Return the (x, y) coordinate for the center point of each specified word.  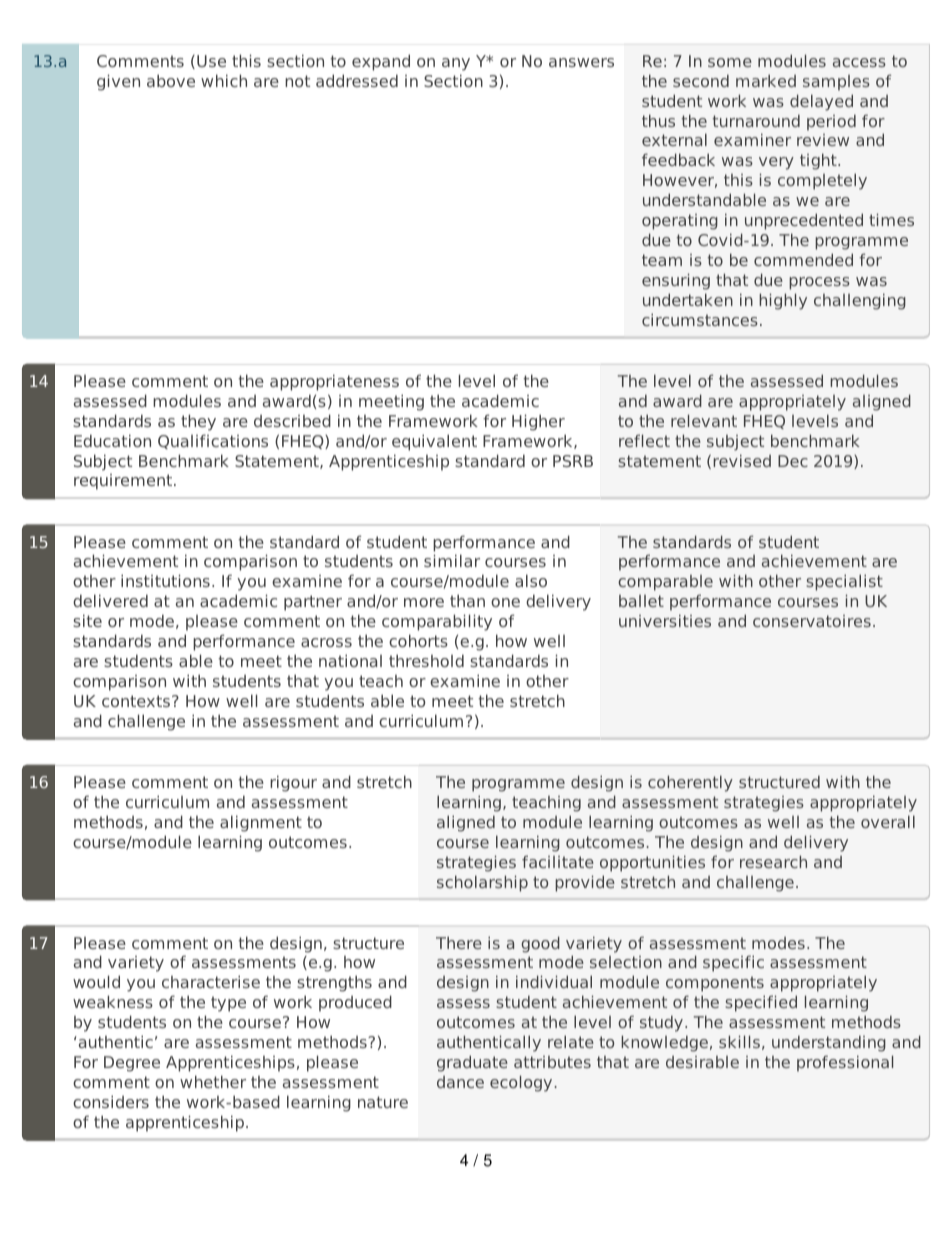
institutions (165, 580)
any (456, 64)
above (171, 80)
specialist (844, 582)
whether (213, 1081)
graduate (472, 1063)
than (467, 600)
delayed (821, 102)
